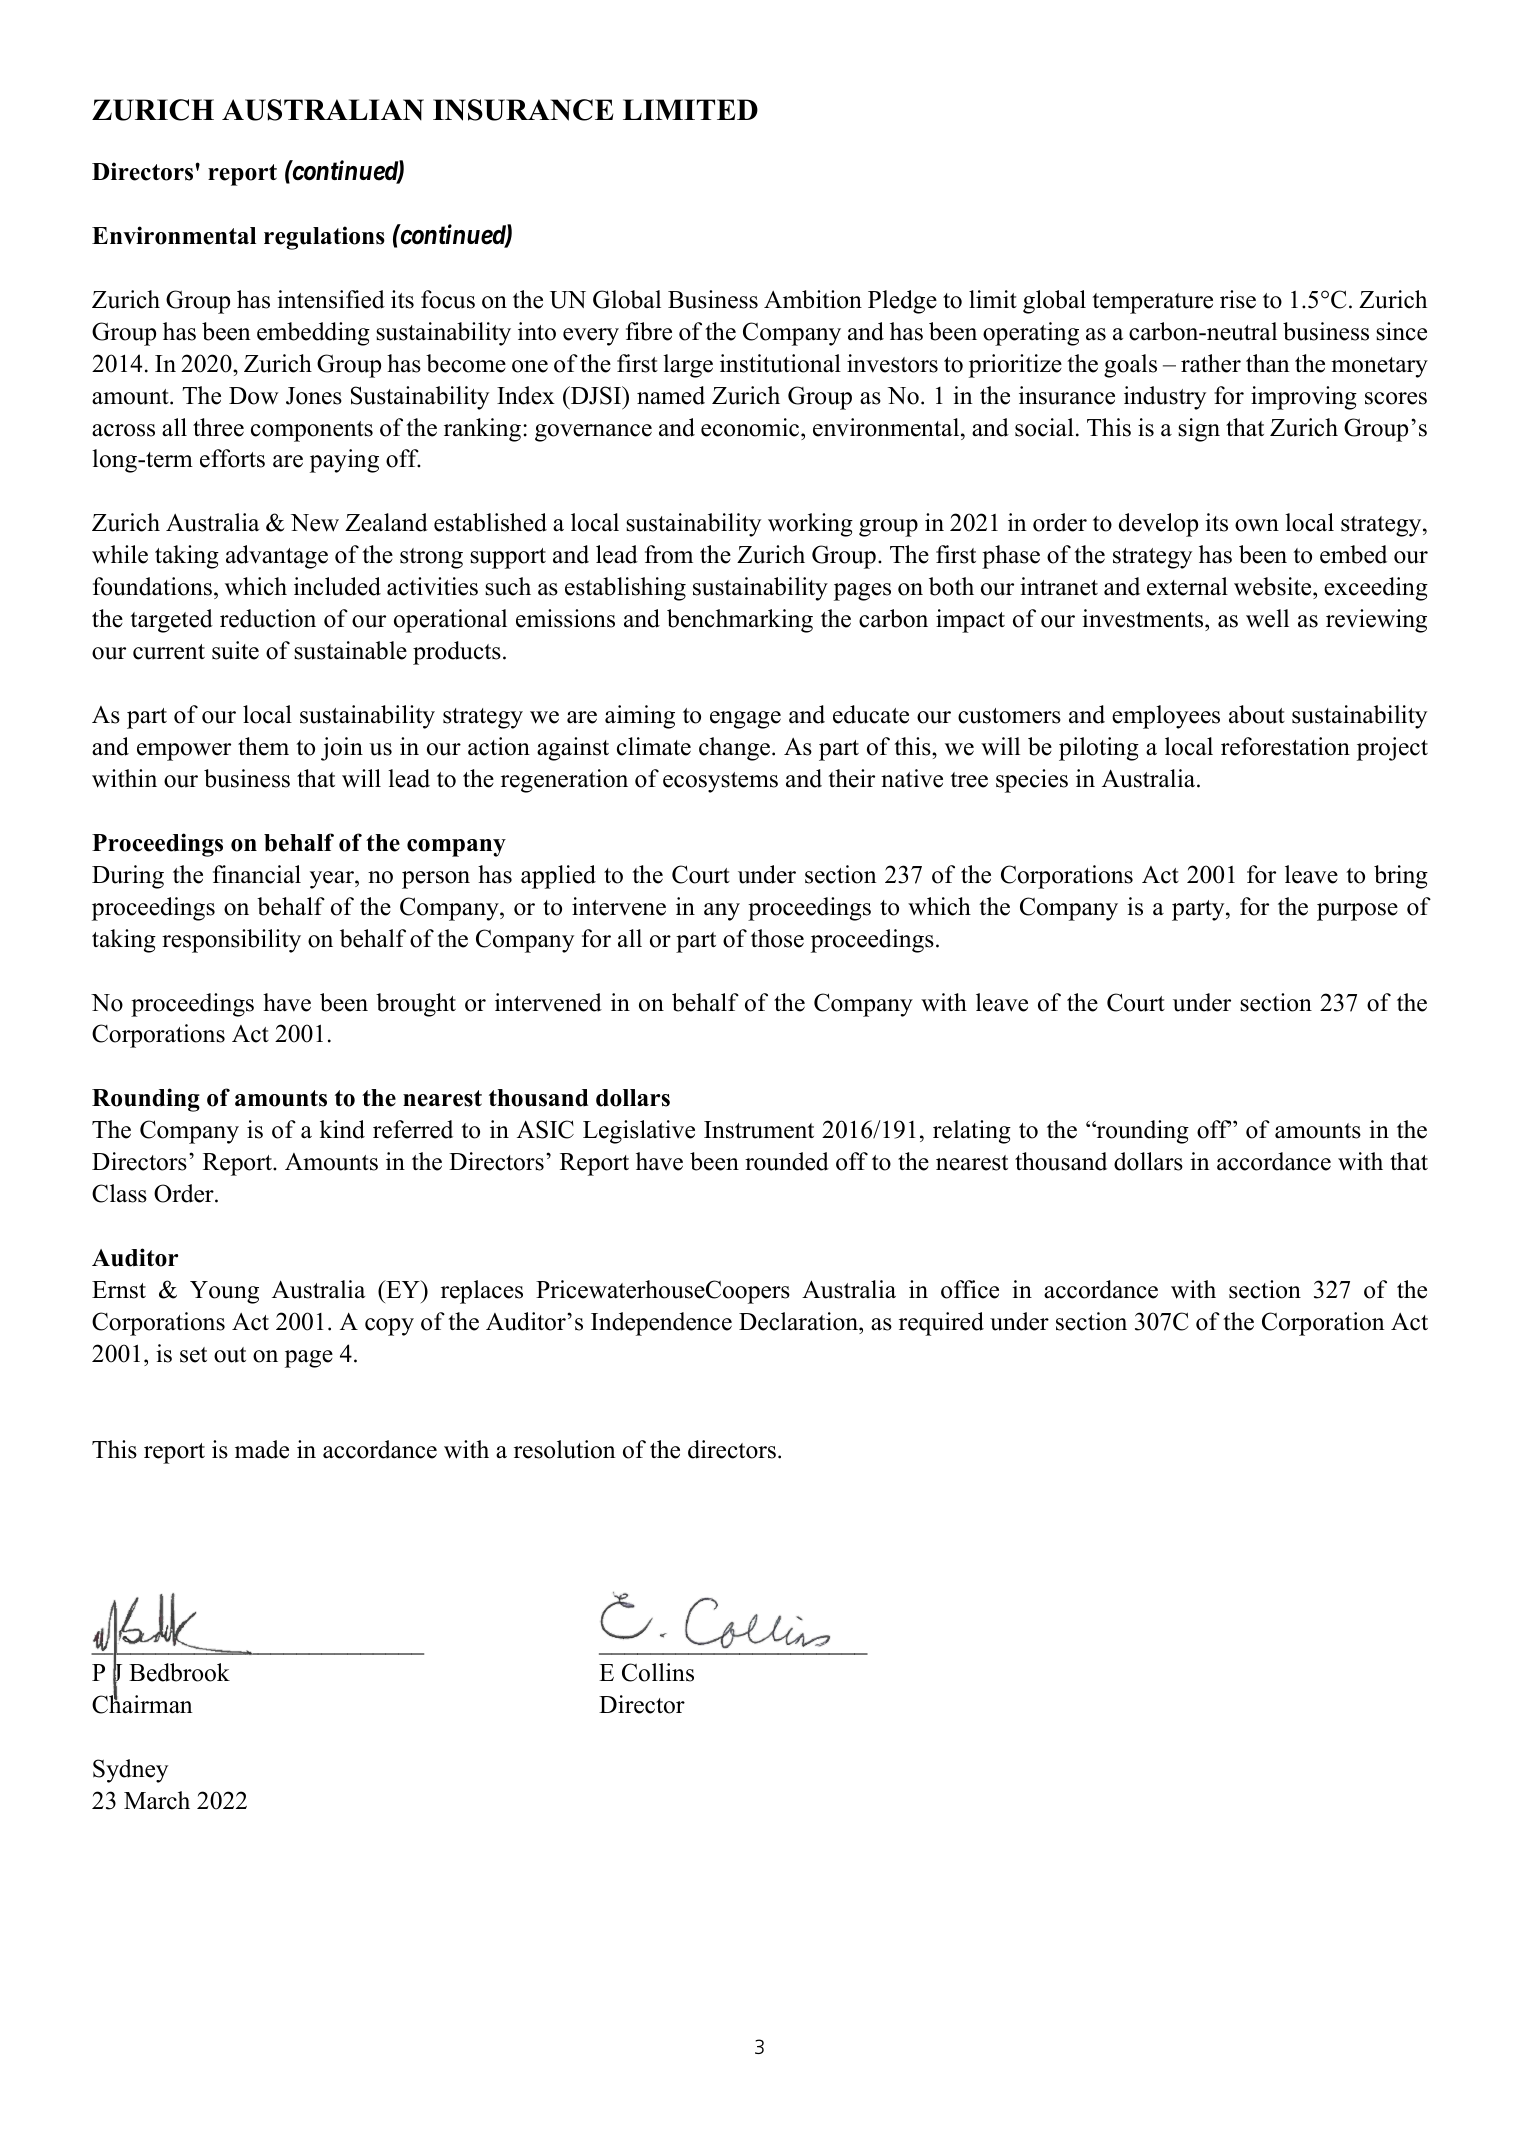 The image size is (1521, 2152). Describe the element at coordinates (1357, 912) in the screenshot. I see `purpose` at that location.
